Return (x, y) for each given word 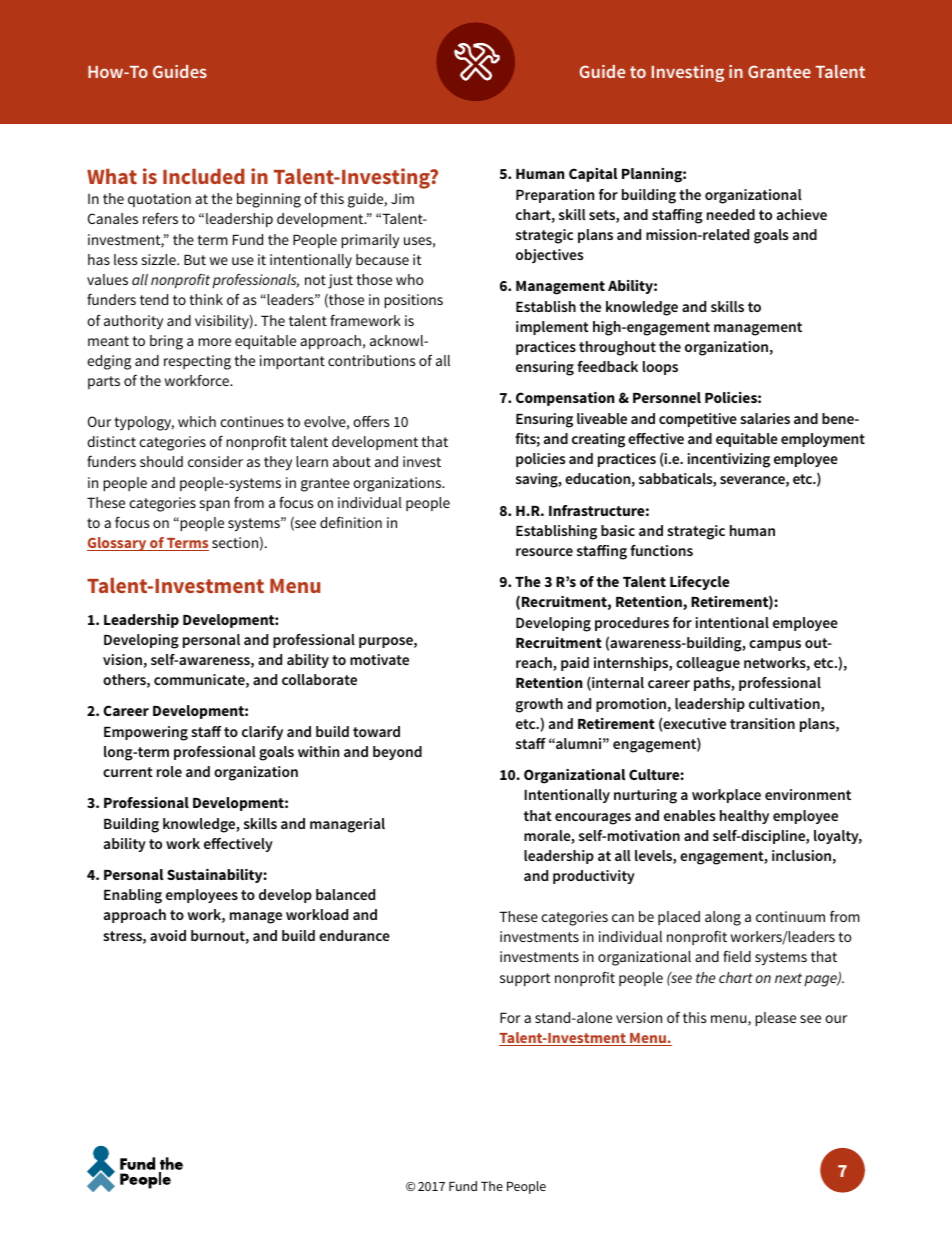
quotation (159, 200)
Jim (402, 198)
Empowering (146, 733)
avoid (168, 935)
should (161, 461)
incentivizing (729, 460)
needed (731, 214)
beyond (397, 753)
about (352, 461)
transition (762, 723)
